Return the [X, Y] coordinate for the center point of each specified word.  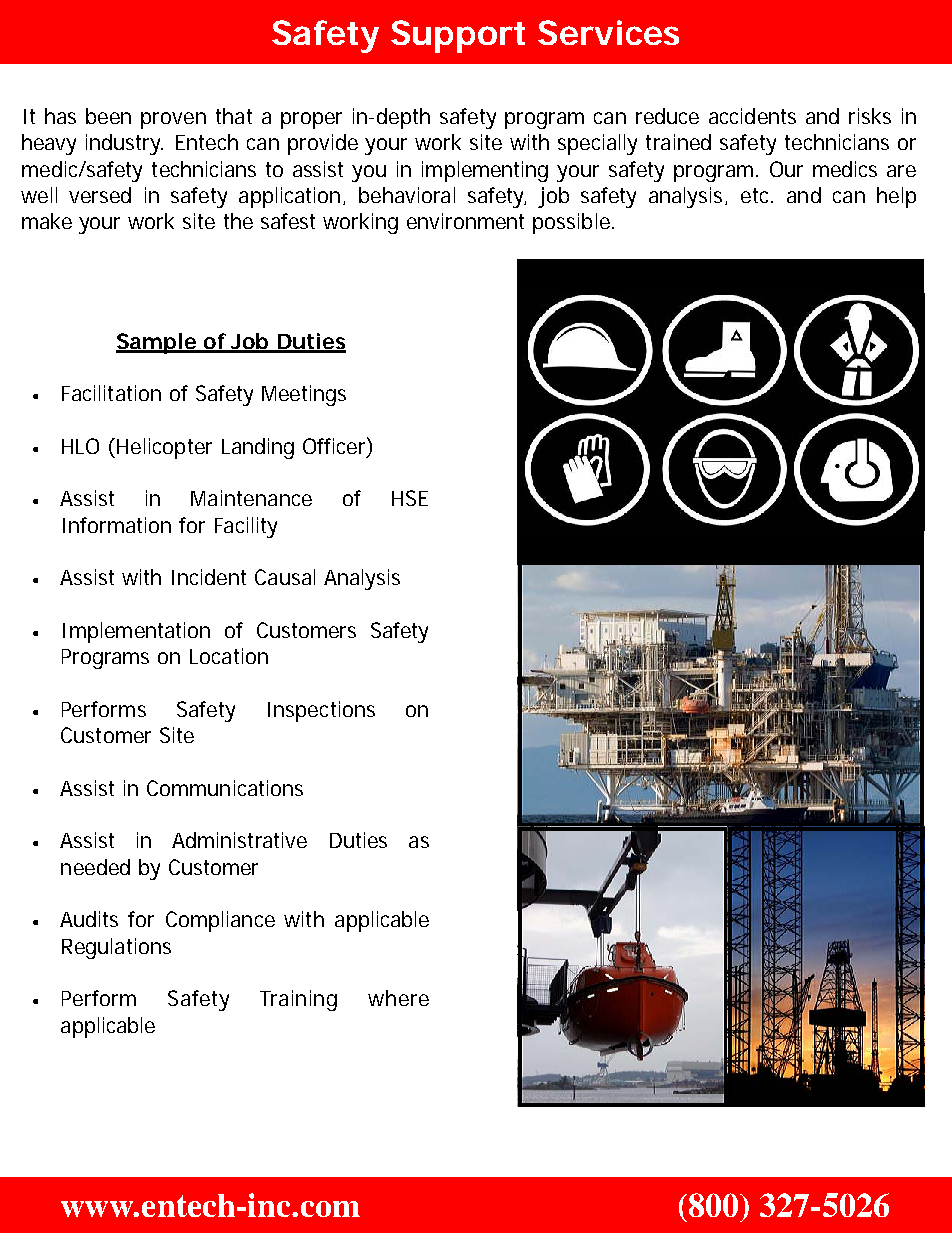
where [398, 998]
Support [458, 36]
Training [298, 1000]
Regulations [116, 948]
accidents [752, 116]
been [108, 116]
